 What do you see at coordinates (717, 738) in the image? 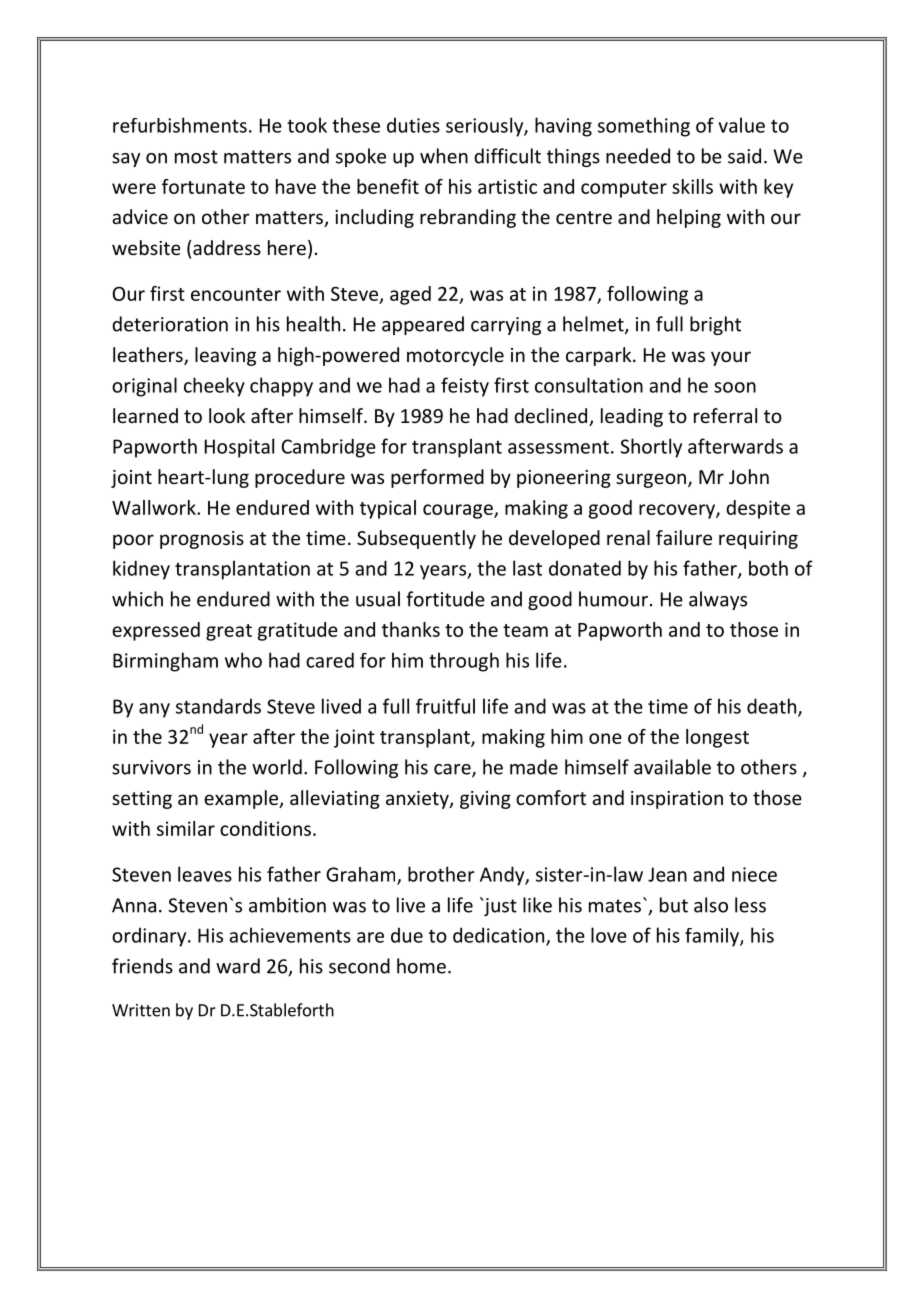
I see `longest` at bounding box center [717, 738].
